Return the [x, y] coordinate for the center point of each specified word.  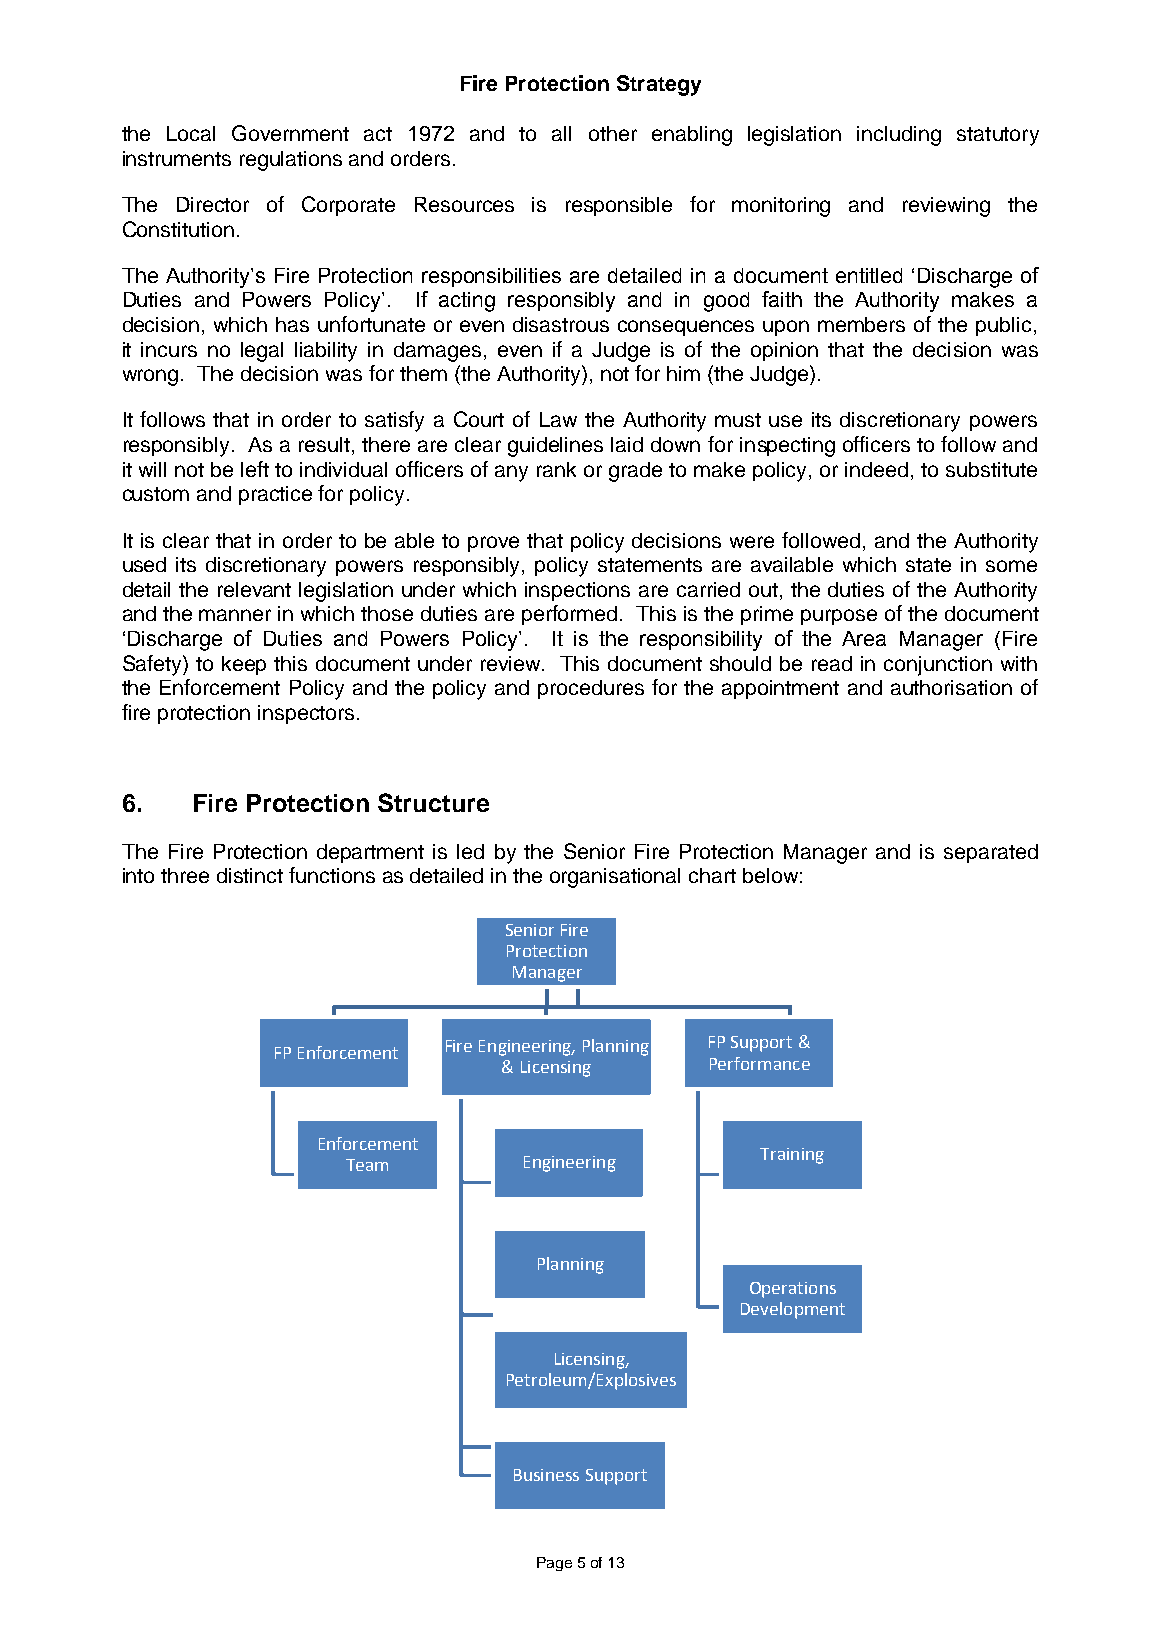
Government [290, 133]
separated [991, 853]
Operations [793, 1290]
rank [556, 469]
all [561, 133]
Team [367, 1165]
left [255, 469]
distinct [250, 875]
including [899, 136]
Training [792, 1156]
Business [546, 1475]
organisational [615, 878]
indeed [876, 469]
